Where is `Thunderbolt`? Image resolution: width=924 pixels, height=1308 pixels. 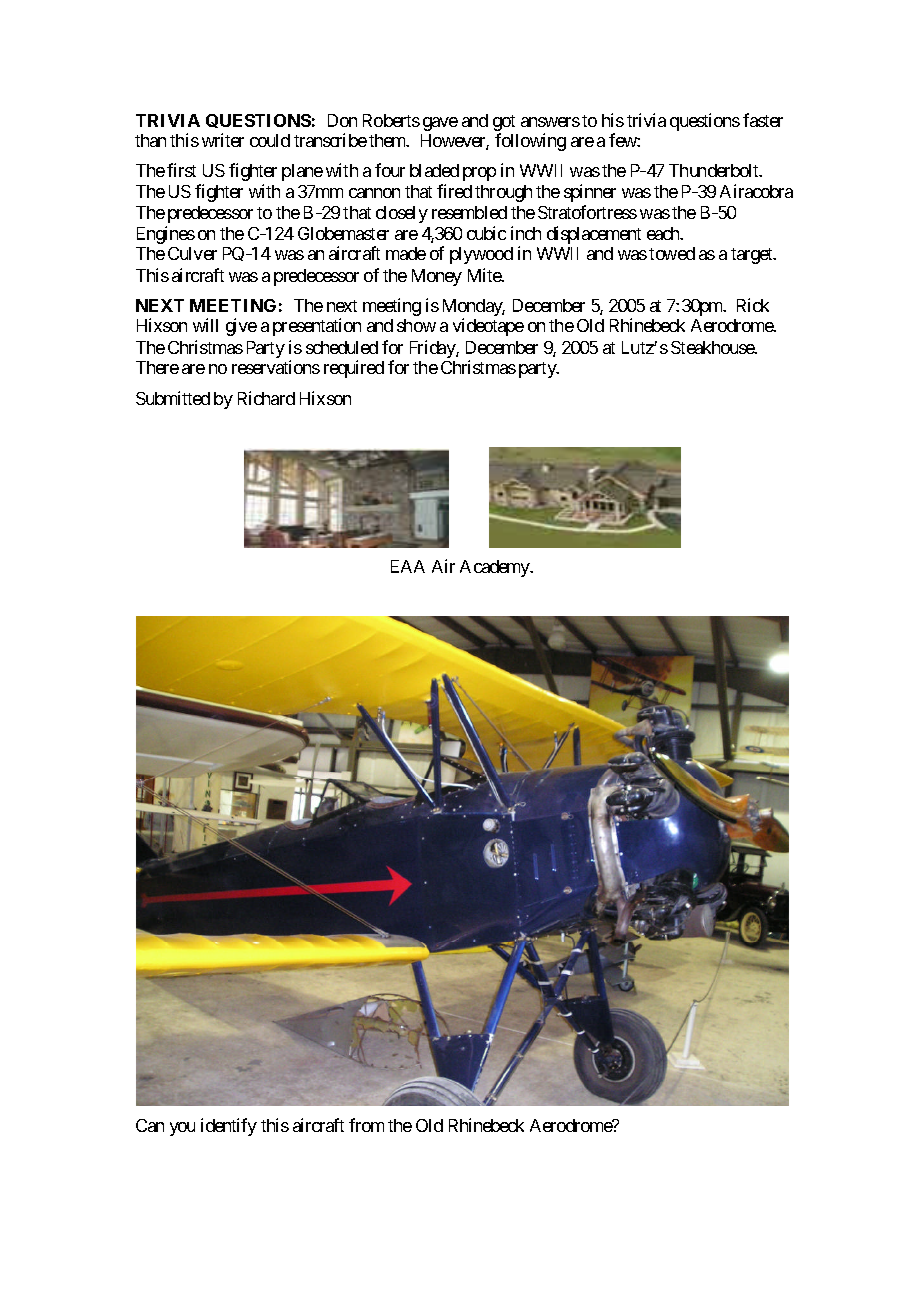 Thunderbolt is located at coordinates (715, 170).
